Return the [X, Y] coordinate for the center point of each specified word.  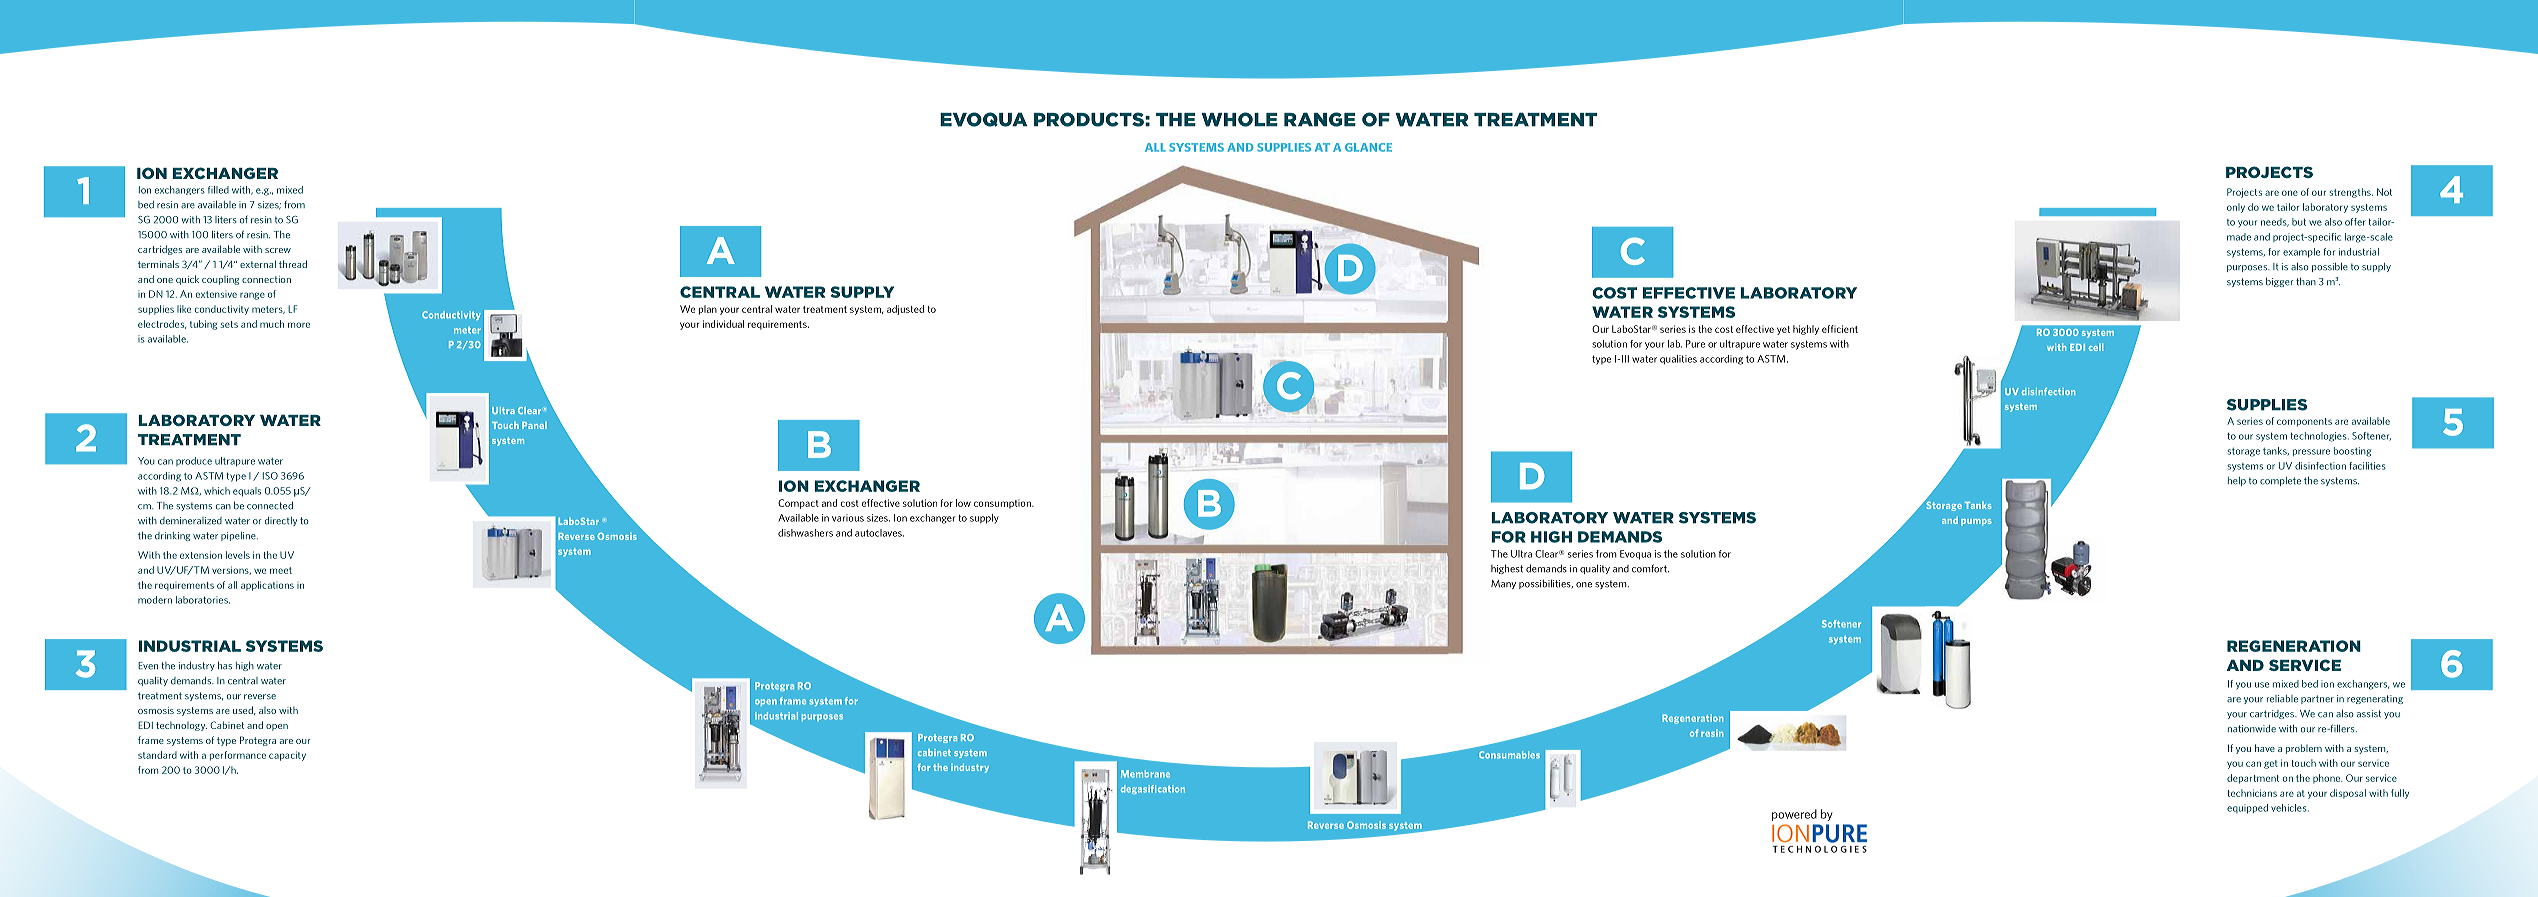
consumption [1003, 504]
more [299, 325]
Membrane [1145, 774]
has [225, 666]
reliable [2282, 699]
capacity [287, 756]
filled [218, 190]
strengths [2351, 193]
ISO [270, 476]
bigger [2280, 282]
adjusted [905, 310]
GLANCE [1368, 147]
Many [1503, 584]
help [2237, 481]
